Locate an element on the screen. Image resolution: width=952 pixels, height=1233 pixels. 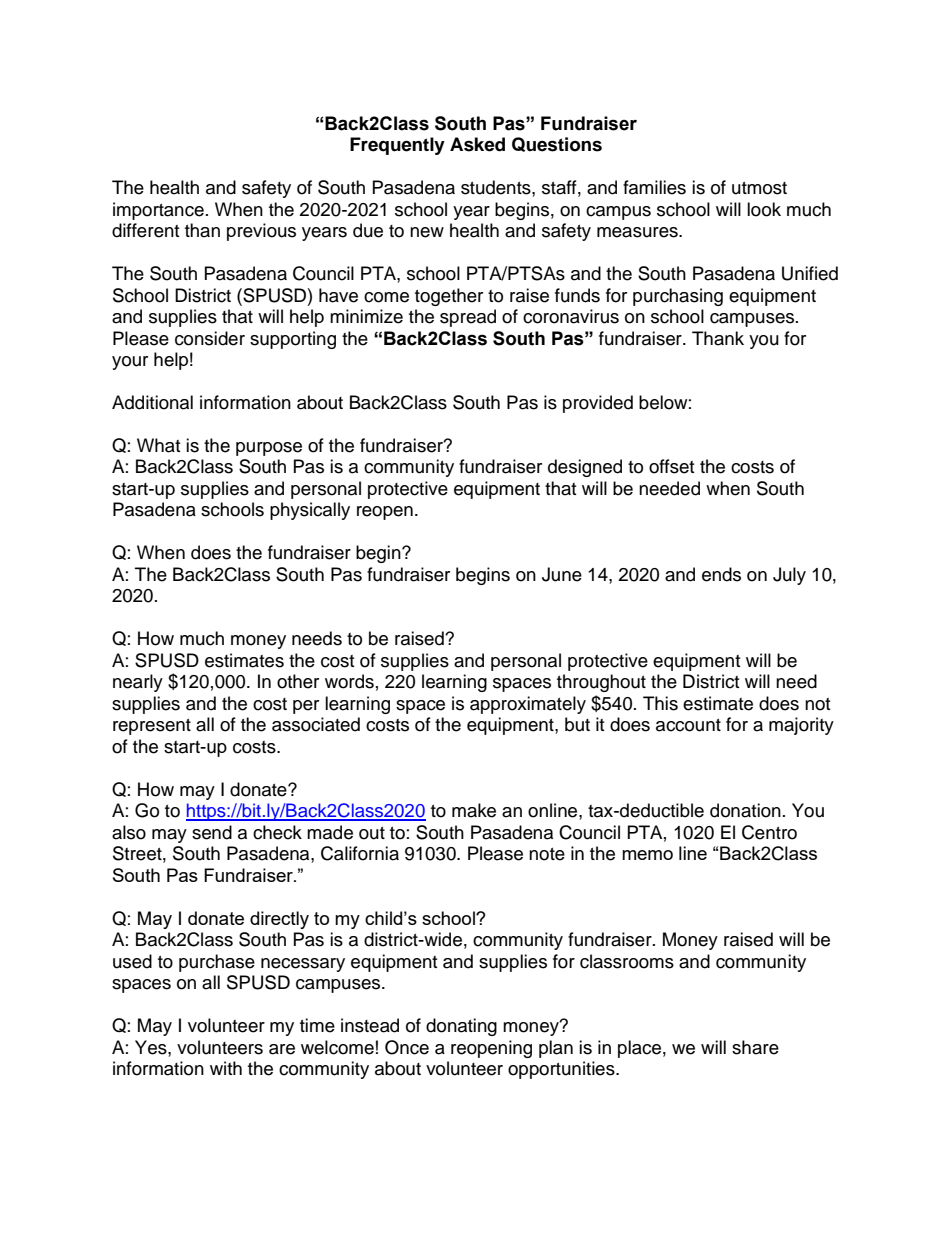
donating is located at coordinates (461, 1027).
